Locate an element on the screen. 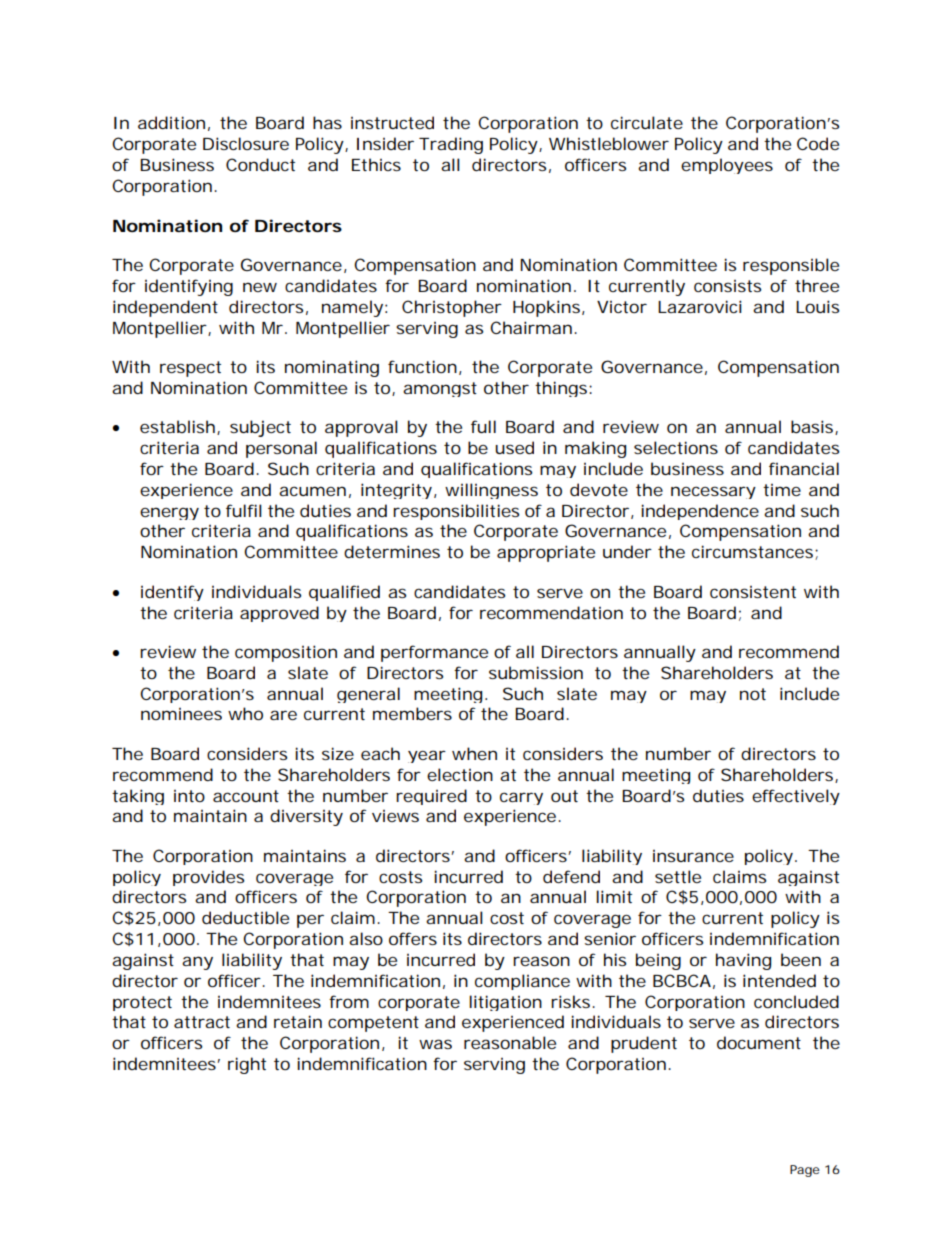  Disclosure is located at coordinates (246, 143).
